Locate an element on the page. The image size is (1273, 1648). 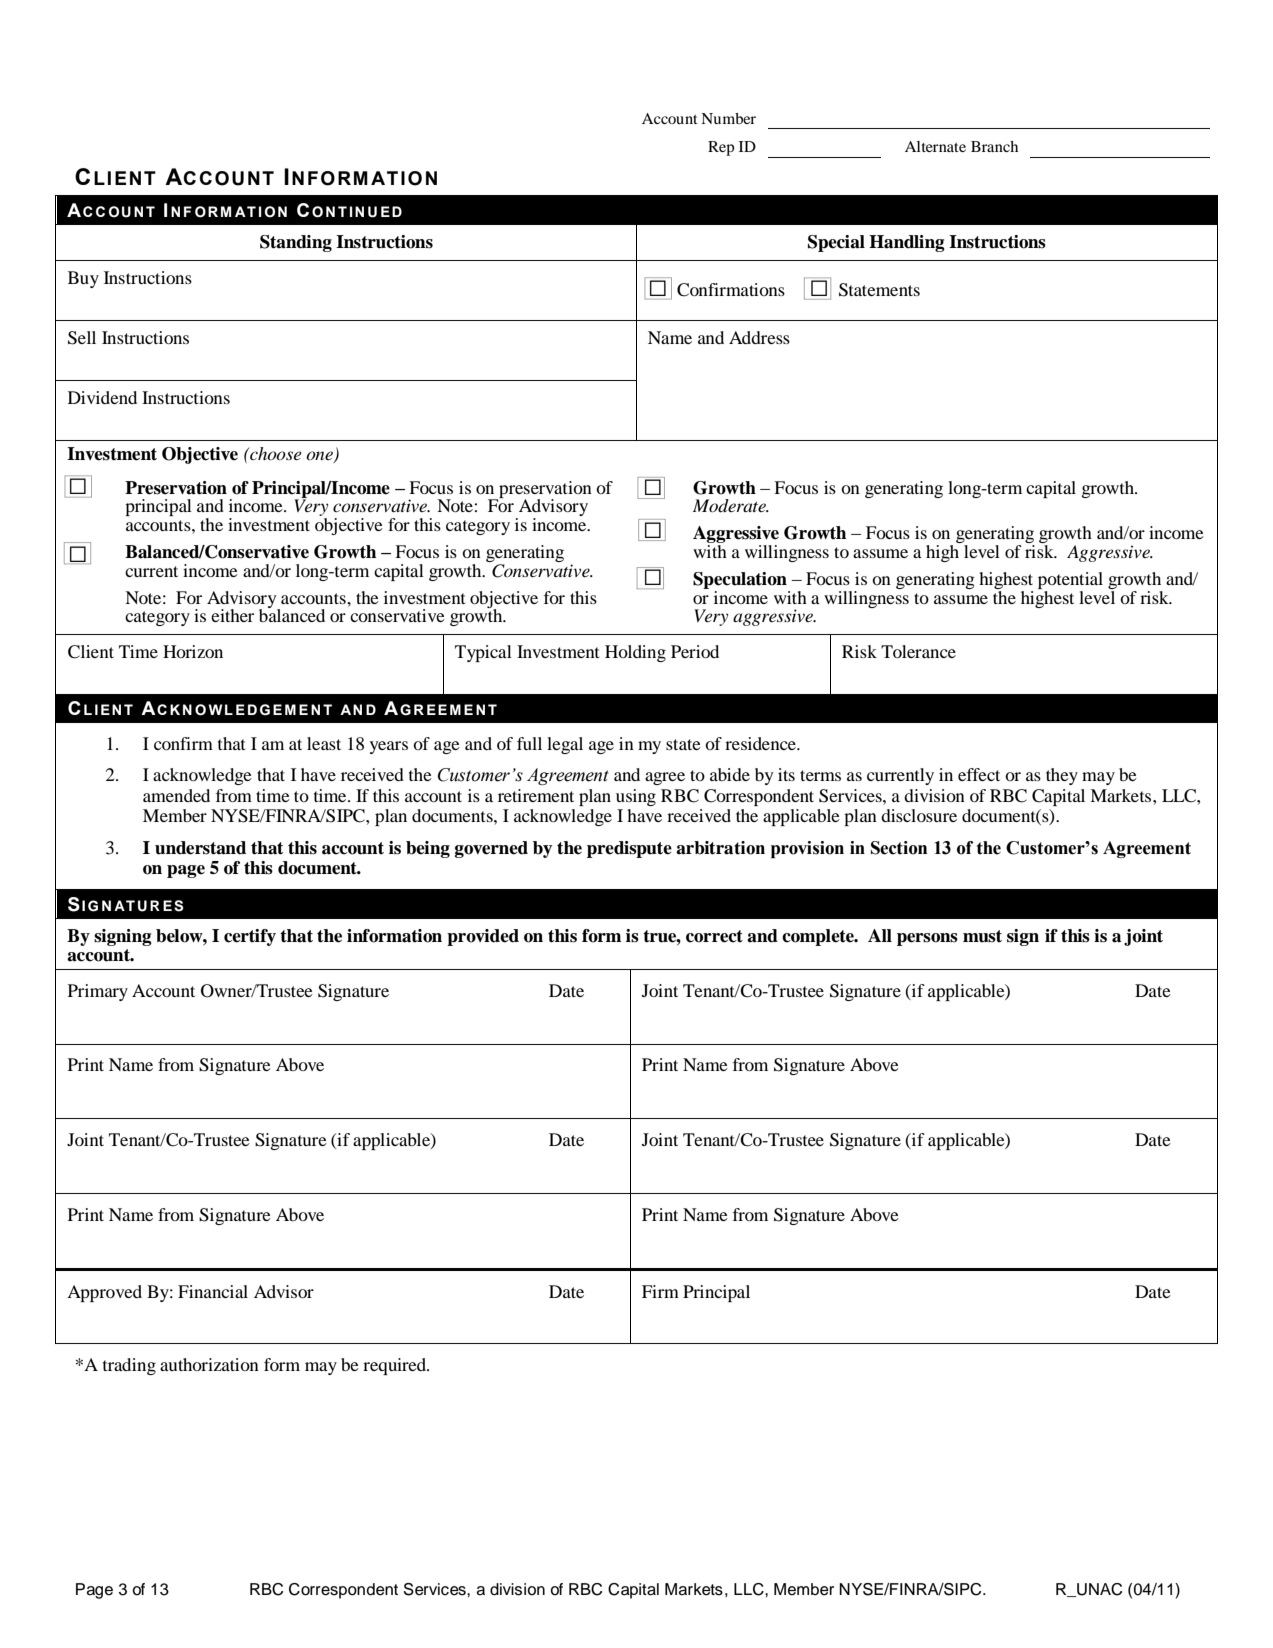
required is located at coordinates (396, 1366).
